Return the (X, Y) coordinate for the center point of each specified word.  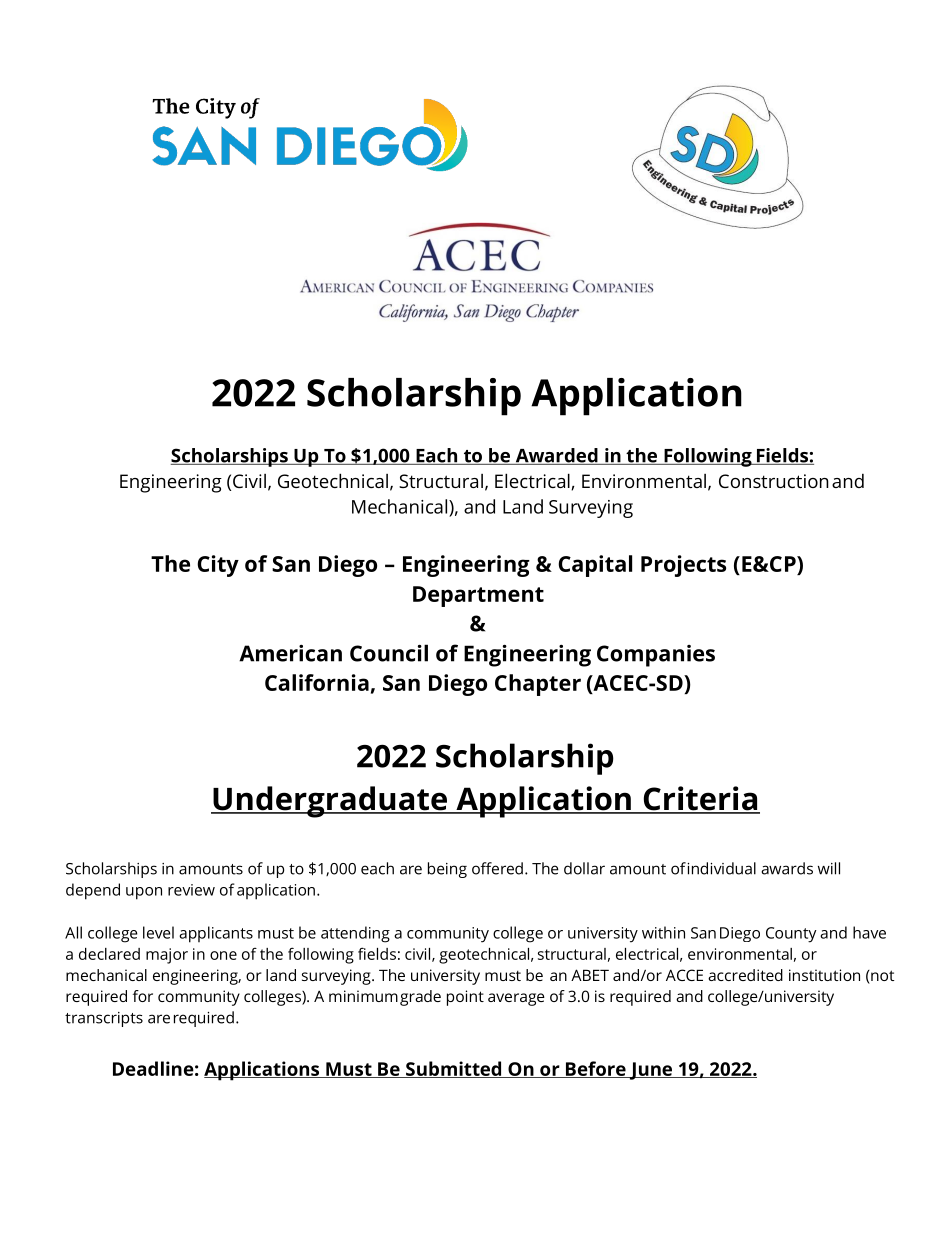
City (218, 566)
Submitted (453, 1069)
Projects (683, 566)
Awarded (556, 456)
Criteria (700, 799)
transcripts (104, 1019)
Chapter (538, 685)
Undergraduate (330, 802)
